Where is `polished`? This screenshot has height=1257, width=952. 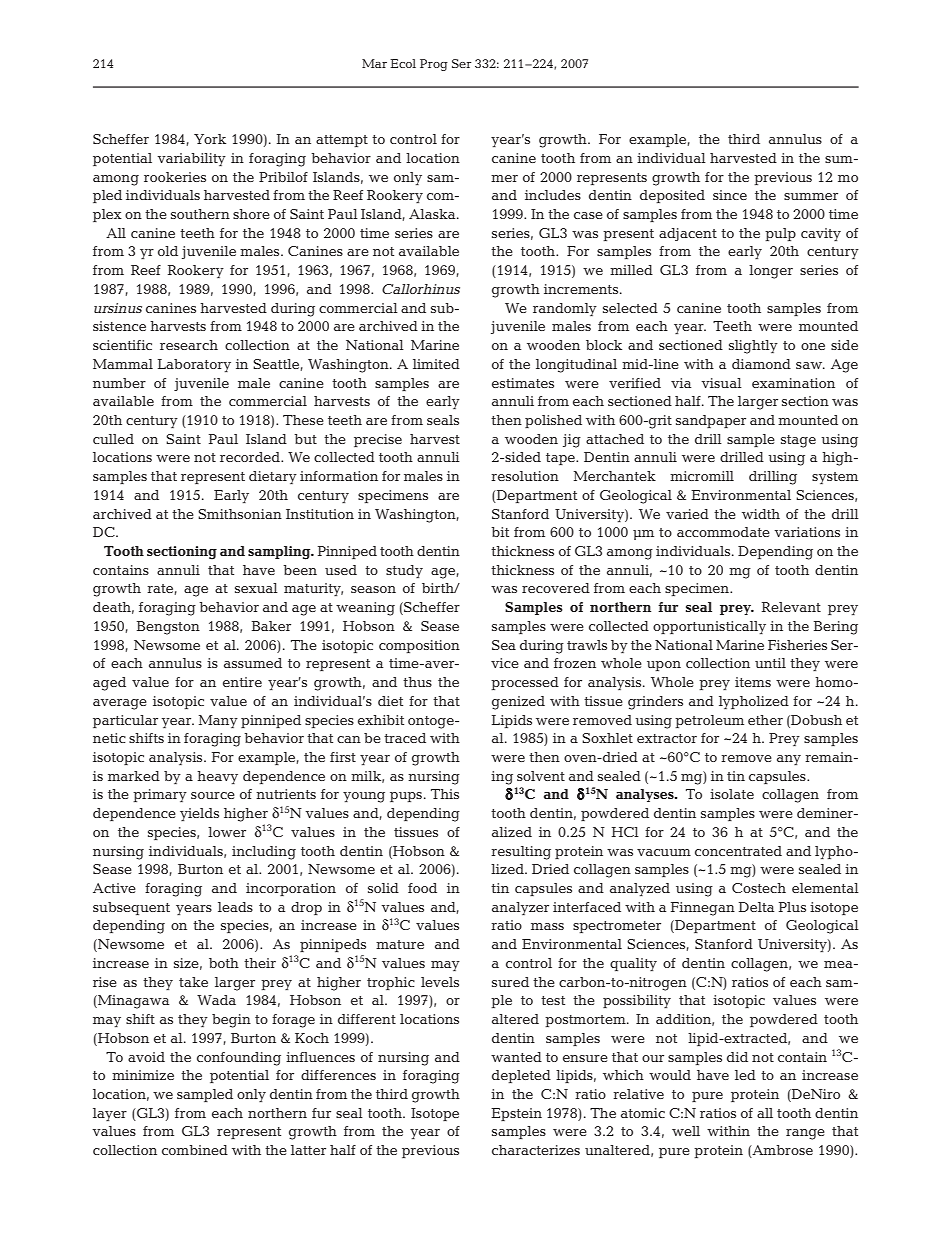 polished is located at coordinates (553, 421).
